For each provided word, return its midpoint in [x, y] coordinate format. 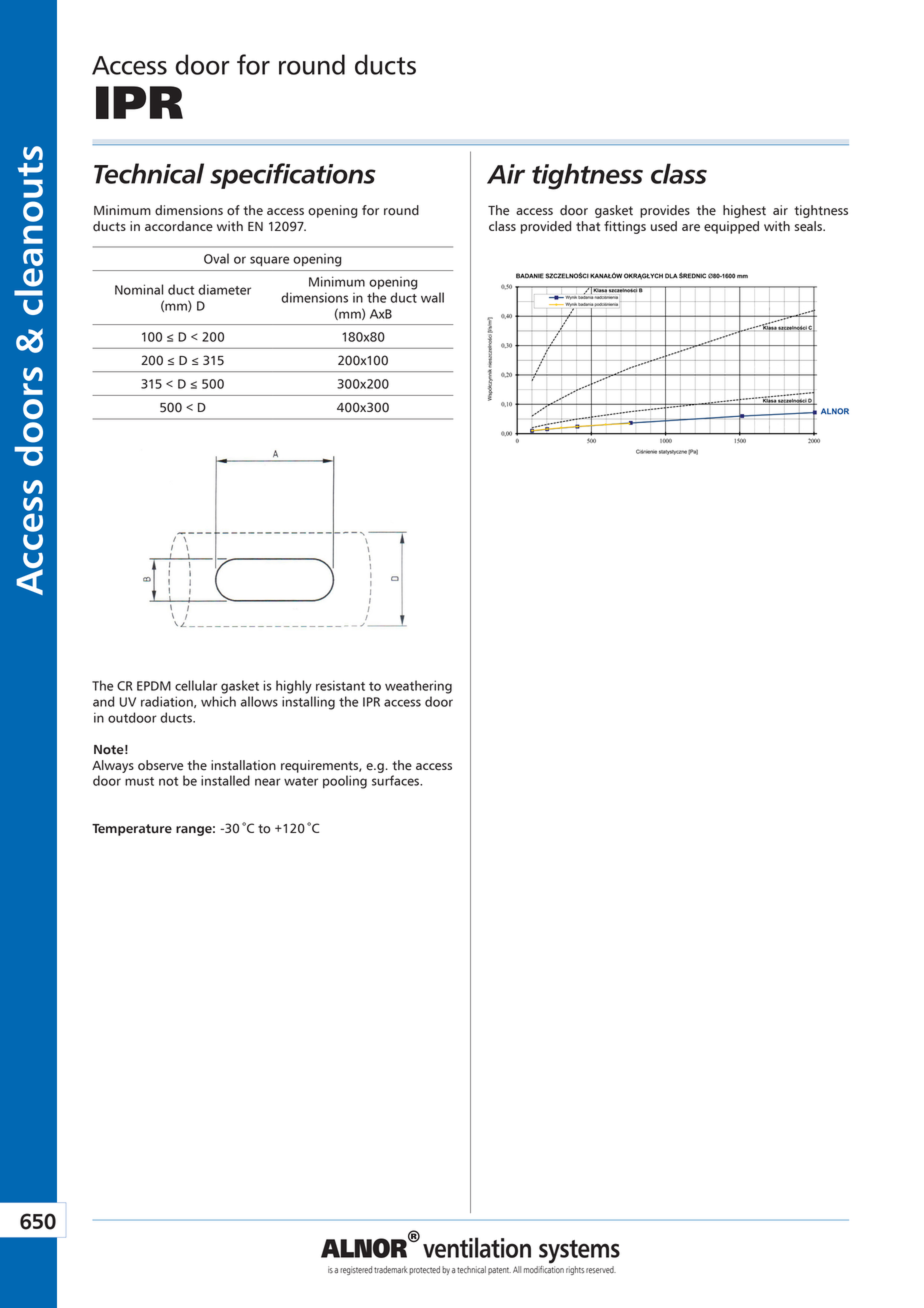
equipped [731, 227]
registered [356, 1270]
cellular [196, 685]
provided [546, 227]
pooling [345, 782]
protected [424, 1270]
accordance [179, 226]
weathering [418, 687]
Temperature [132, 830]
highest [744, 211]
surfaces [397, 780]
